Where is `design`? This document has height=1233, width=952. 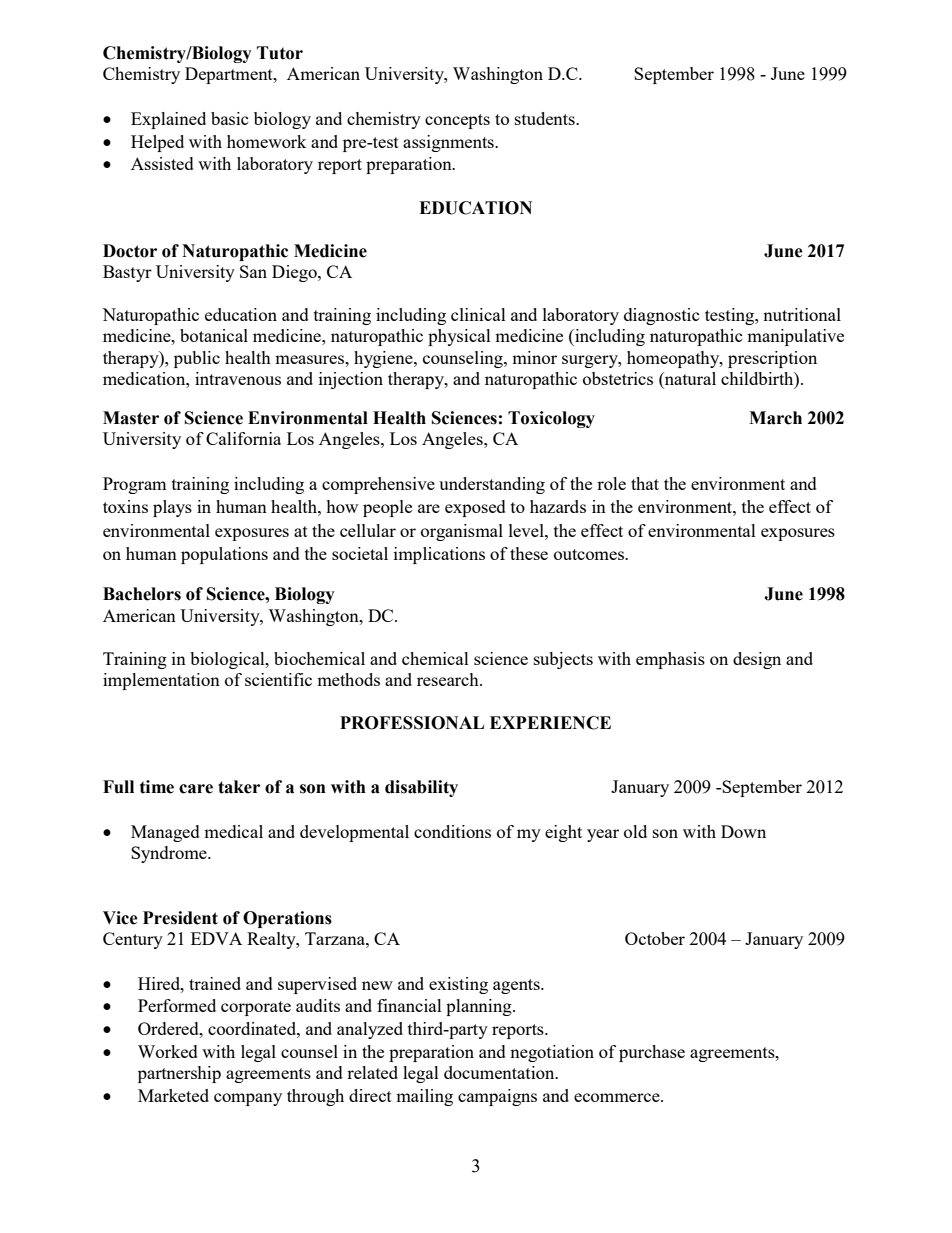
design is located at coordinates (757, 660).
